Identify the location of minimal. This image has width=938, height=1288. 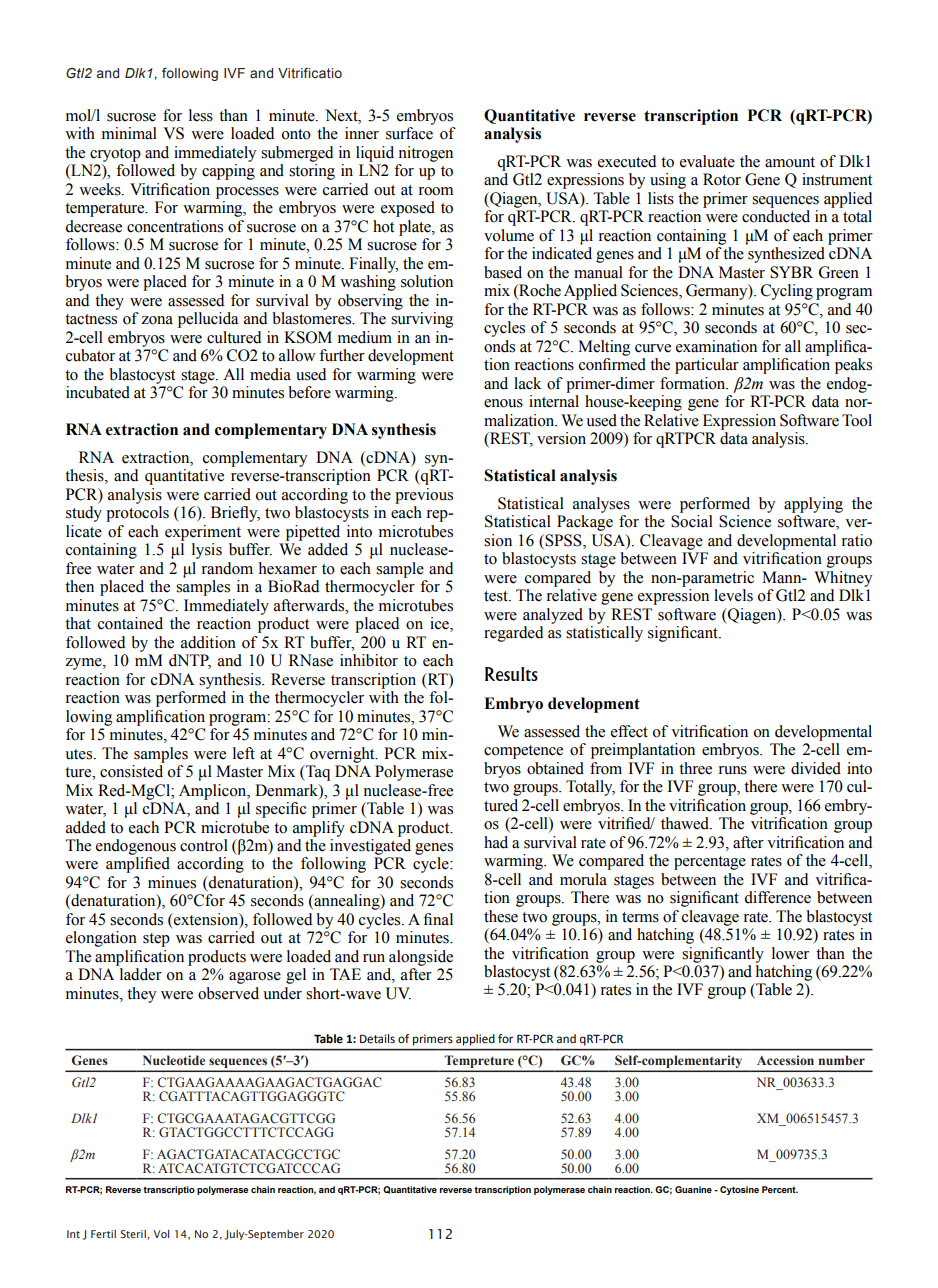
(129, 133).
